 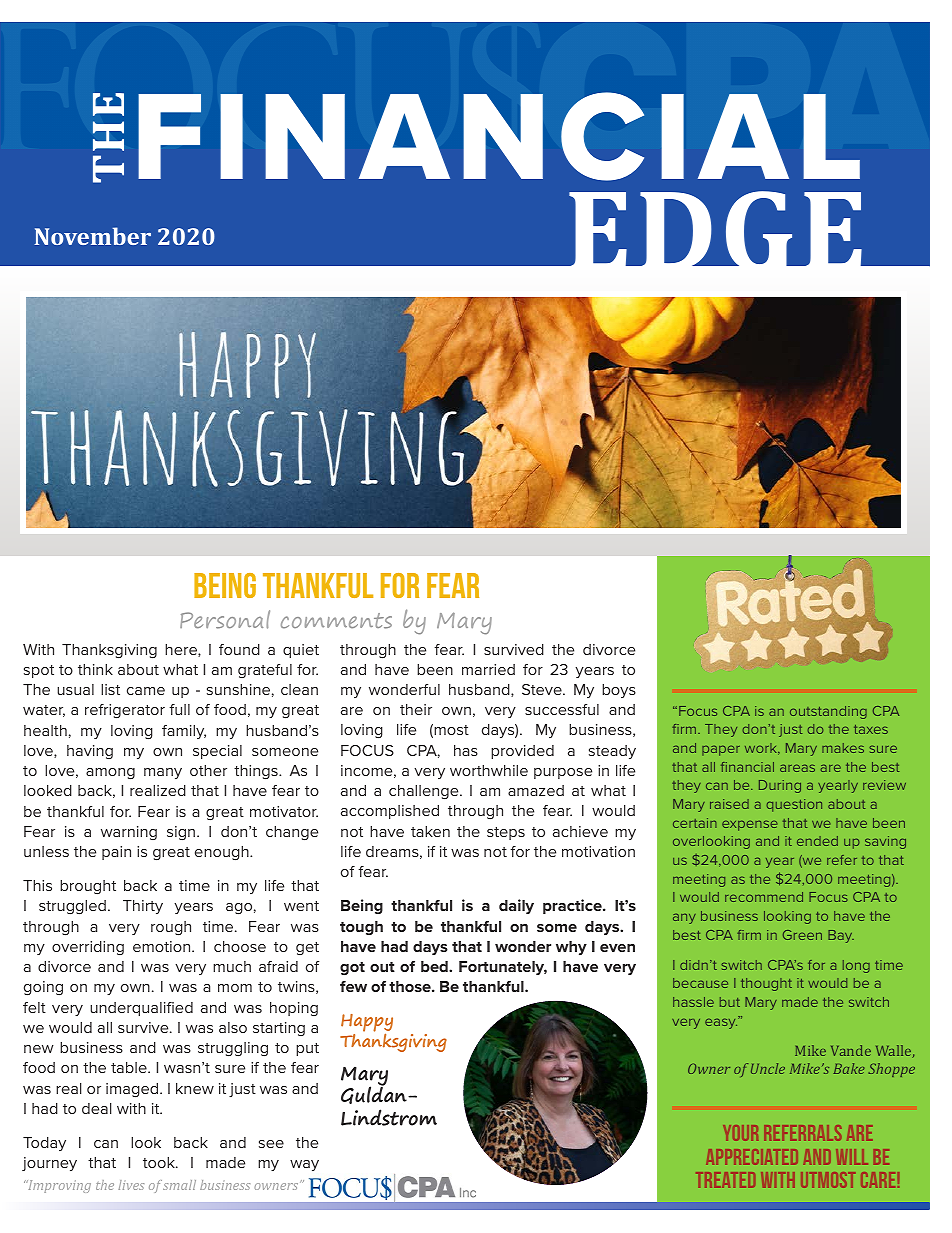 What do you see at coordinates (416, 709) in the page?
I see `their` at bounding box center [416, 709].
